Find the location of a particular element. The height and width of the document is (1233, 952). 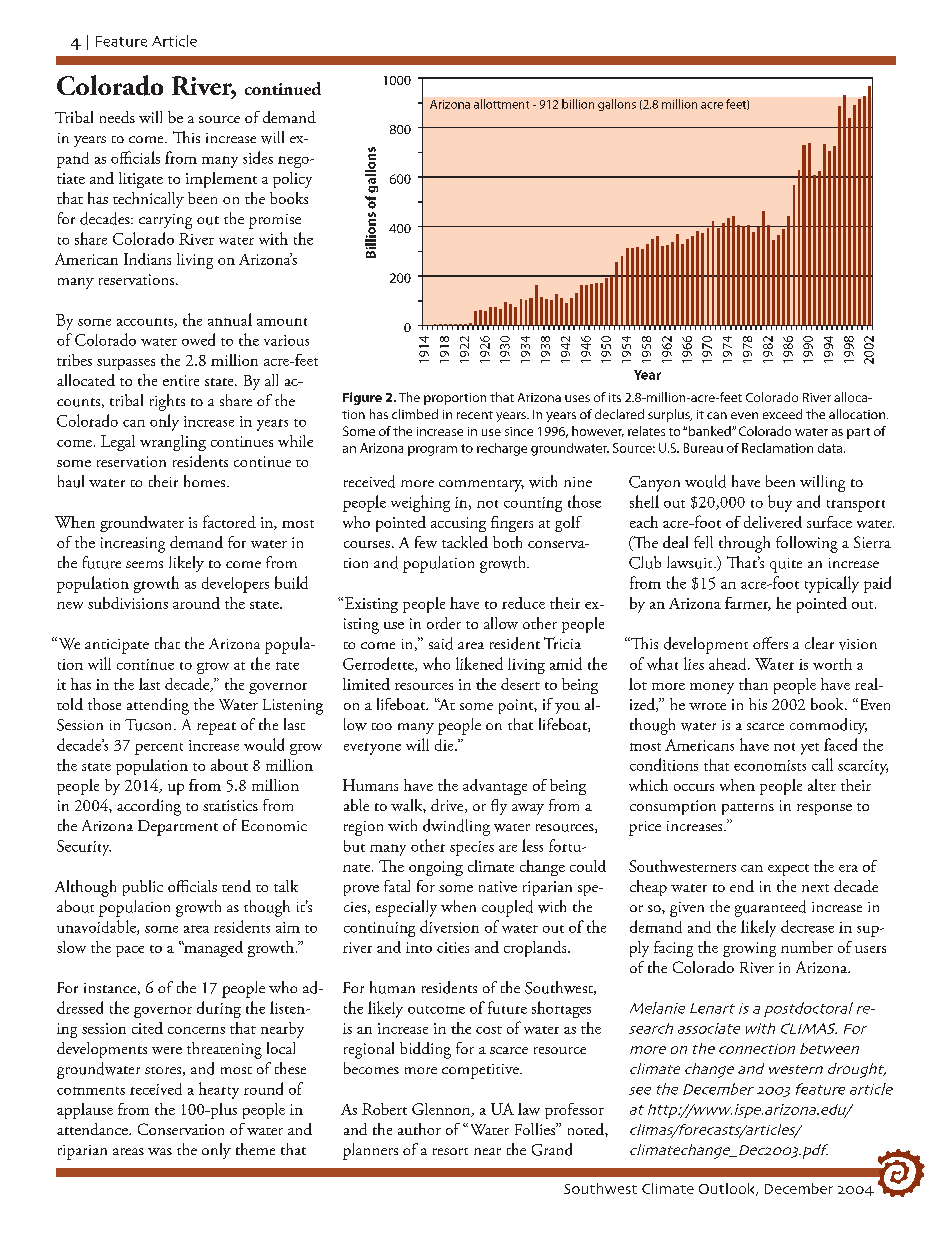

Outlook is located at coordinates (728, 1189).
